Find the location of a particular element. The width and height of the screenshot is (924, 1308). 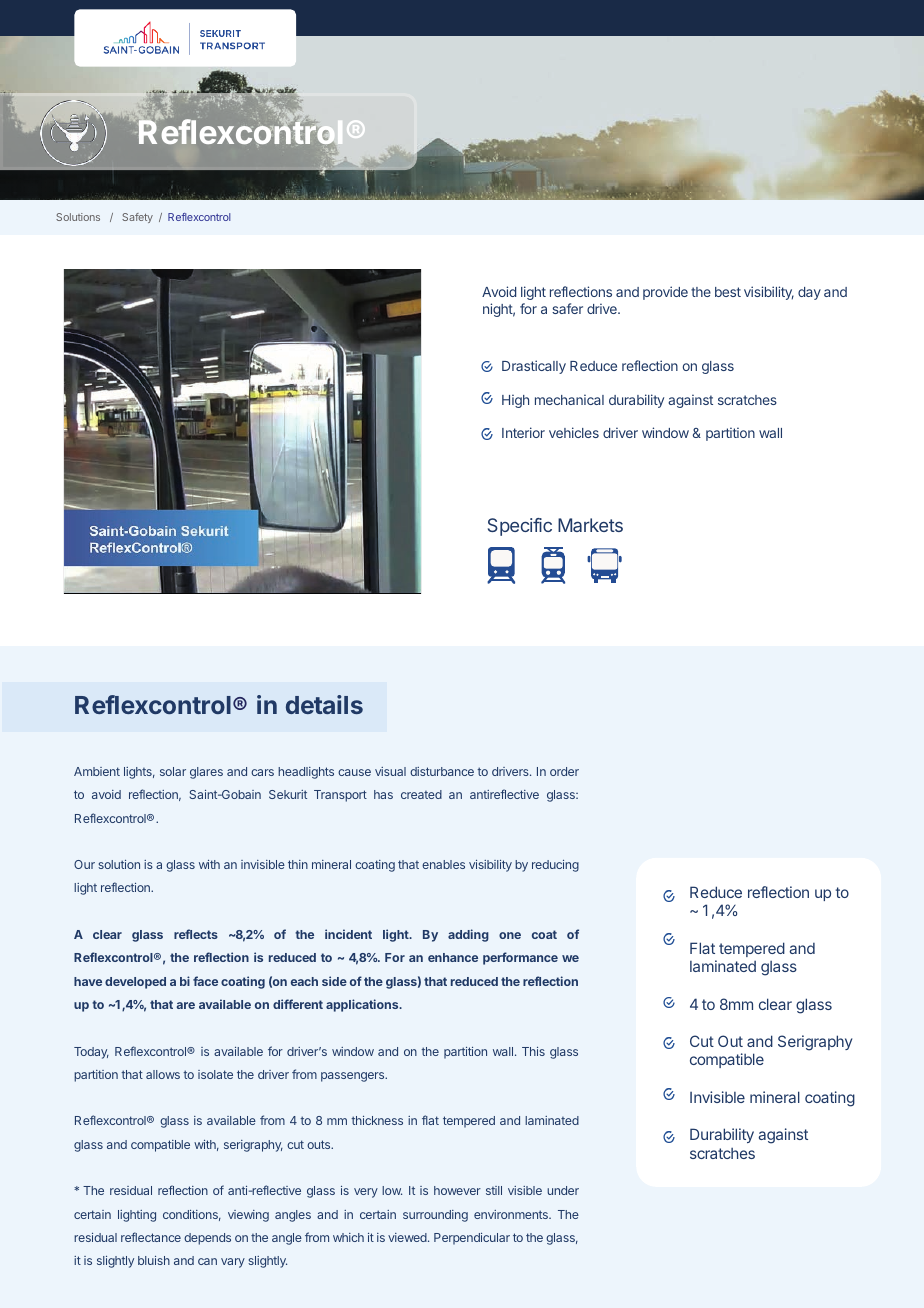

under is located at coordinates (563, 1190).
